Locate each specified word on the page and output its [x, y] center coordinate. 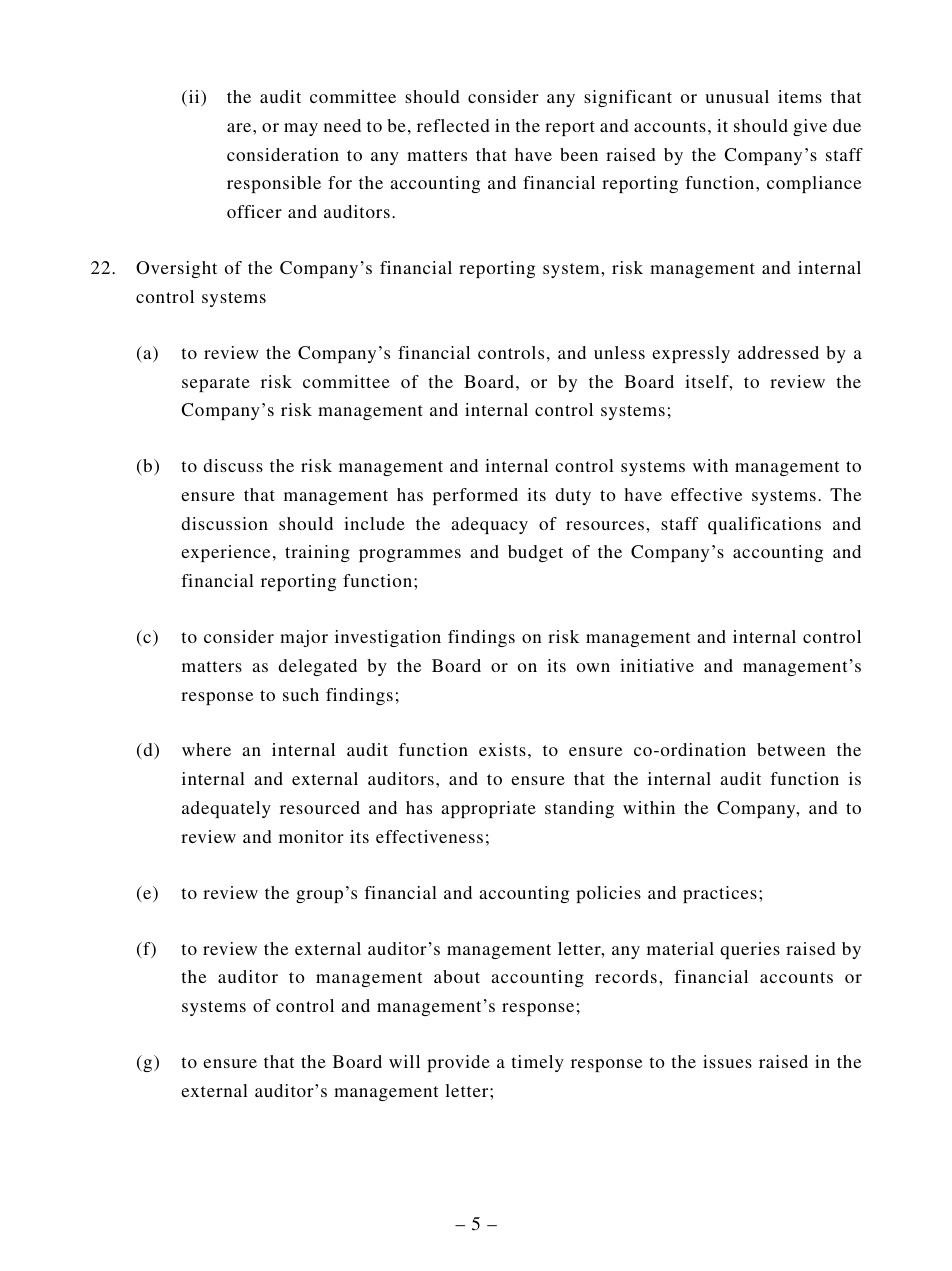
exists [502, 749]
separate [216, 384]
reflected [453, 125]
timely [537, 1063]
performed [475, 496]
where [206, 749]
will [404, 1061]
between [791, 749]
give [810, 127]
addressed [778, 352]
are [240, 127]
